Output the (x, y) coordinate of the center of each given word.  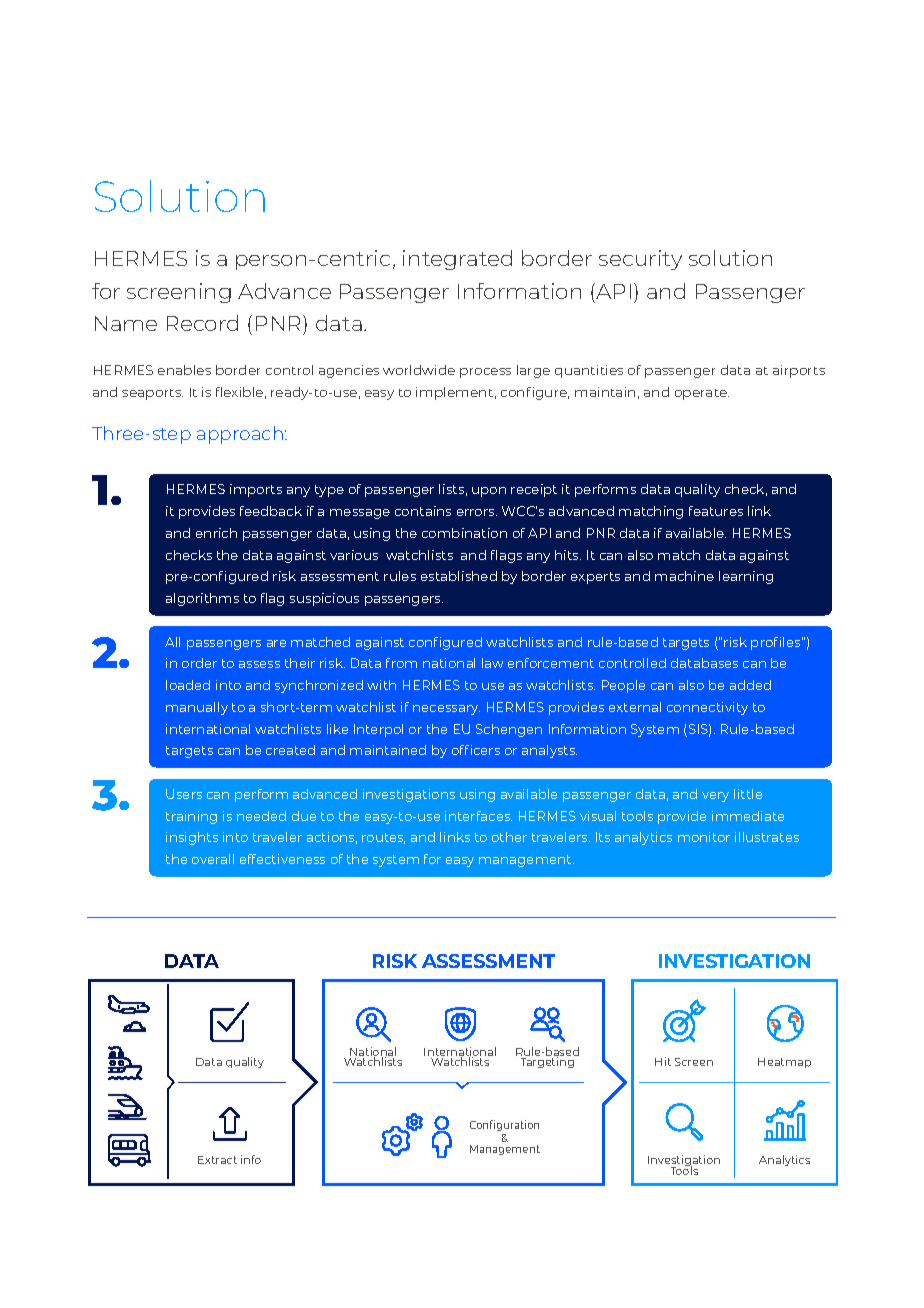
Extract (217, 1160)
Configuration (504, 1127)
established (459, 576)
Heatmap (784, 1063)
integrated (457, 260)
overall (213, 859)
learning (746, 577)
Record (202, 323)
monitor (704, 837)
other (509, 837)
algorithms (202, 599)
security (640, 260)
